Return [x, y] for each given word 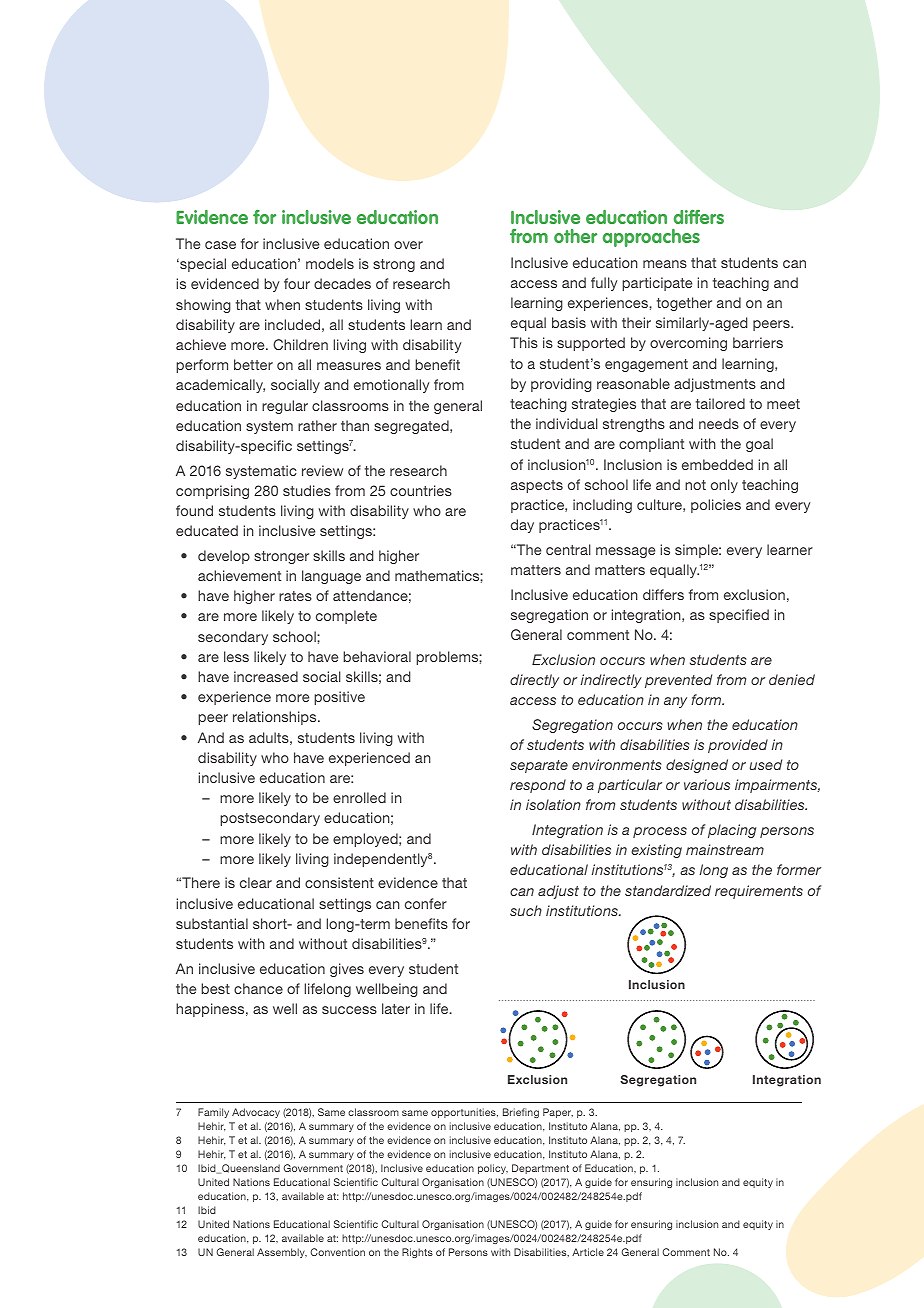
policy [493, 1169]
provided [738, 746]
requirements [759, 892]
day [522, 526]
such [526, 910]
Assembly [282, 1253]
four [297, 283]
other [575, 236]
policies [716, 506]
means [665, 264]
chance [258, 988]
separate [539, 766]
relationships [276, 718]
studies [307, 490]
